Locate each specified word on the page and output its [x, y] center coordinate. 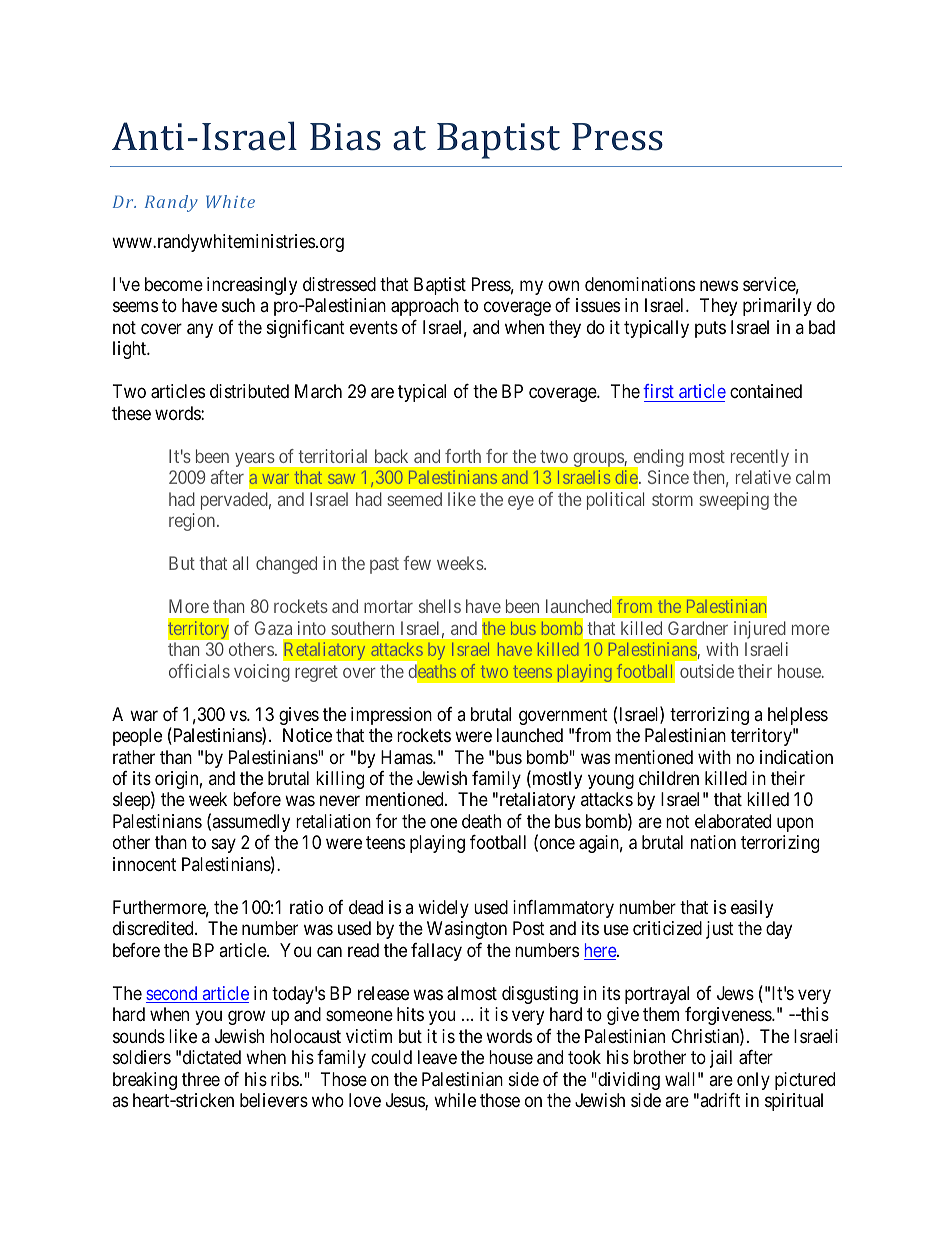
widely [443, 909]
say [224, 846]
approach [425, 307]
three [201, 1079]
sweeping [734, 501]
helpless [798, 716]
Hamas [407, 757]
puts [710, 329]
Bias [345, 137]
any [200, 330]
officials [199, 671]
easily [752, 909]
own [563, 285]
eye [521, 503]
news [719, 285]
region [193, 522]
